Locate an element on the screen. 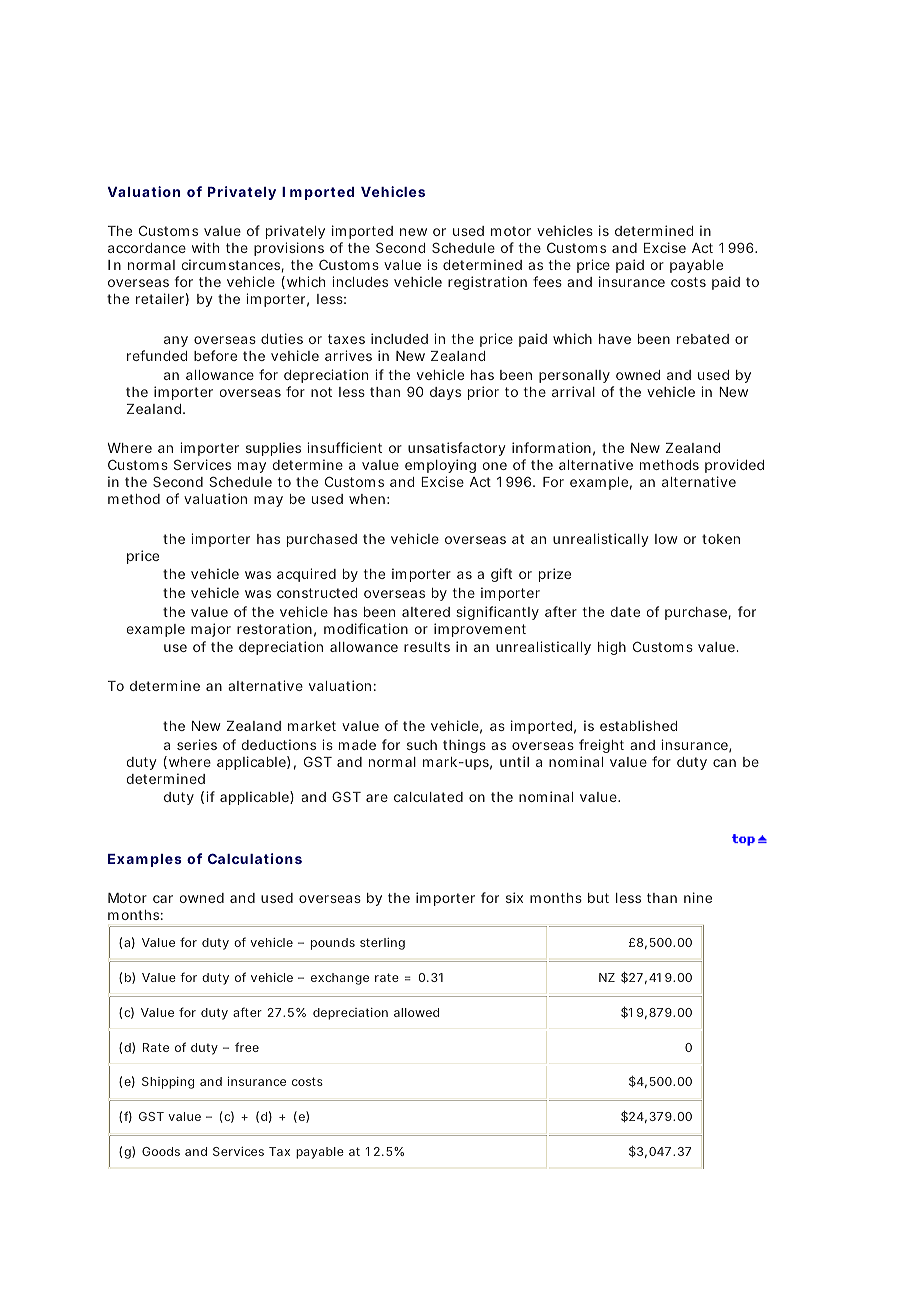 This screenshot has height=1308, width=924. provided is located at coordinates (734, 466).
